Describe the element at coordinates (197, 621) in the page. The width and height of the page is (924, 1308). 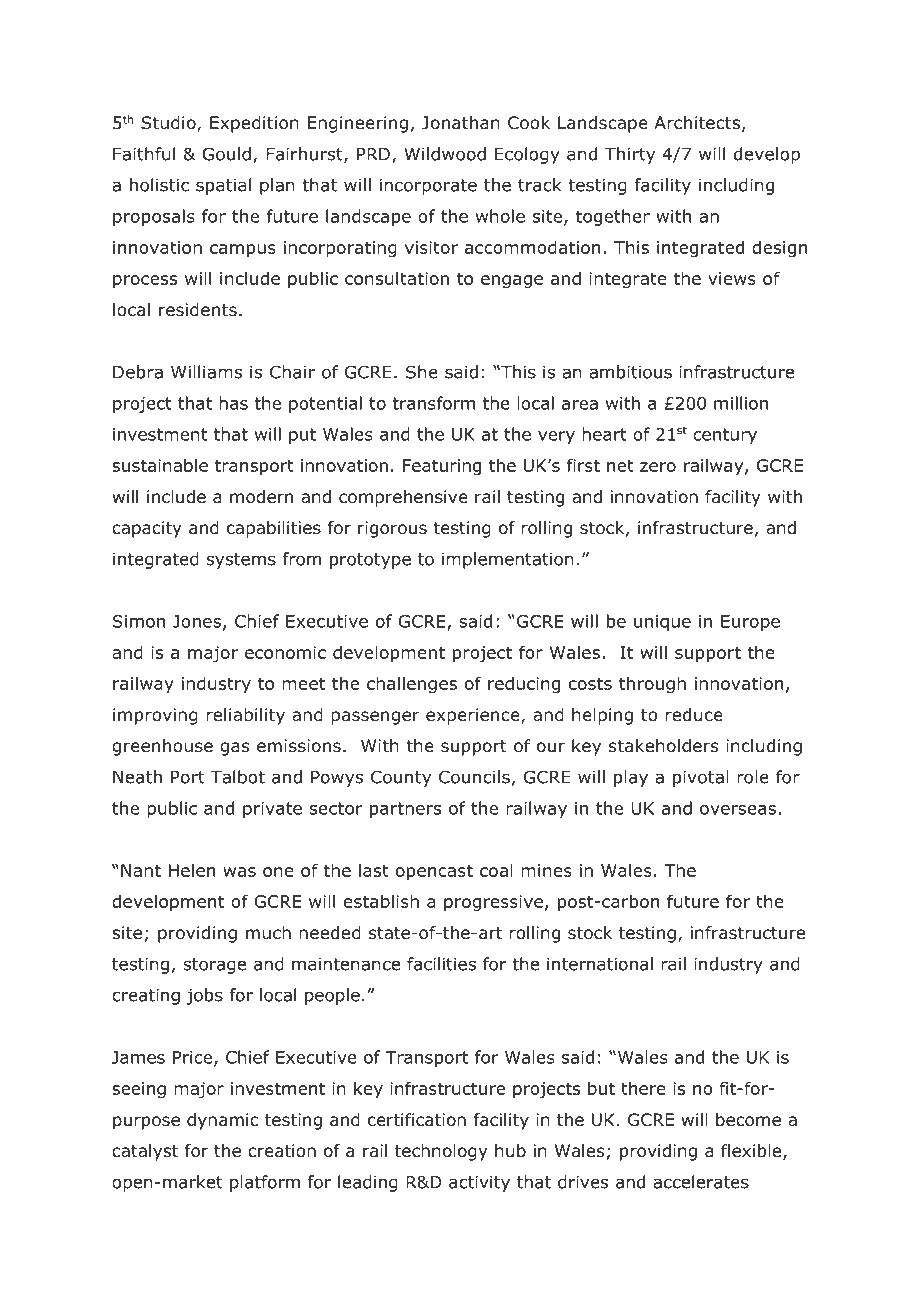
I see `Jones` at that location.
